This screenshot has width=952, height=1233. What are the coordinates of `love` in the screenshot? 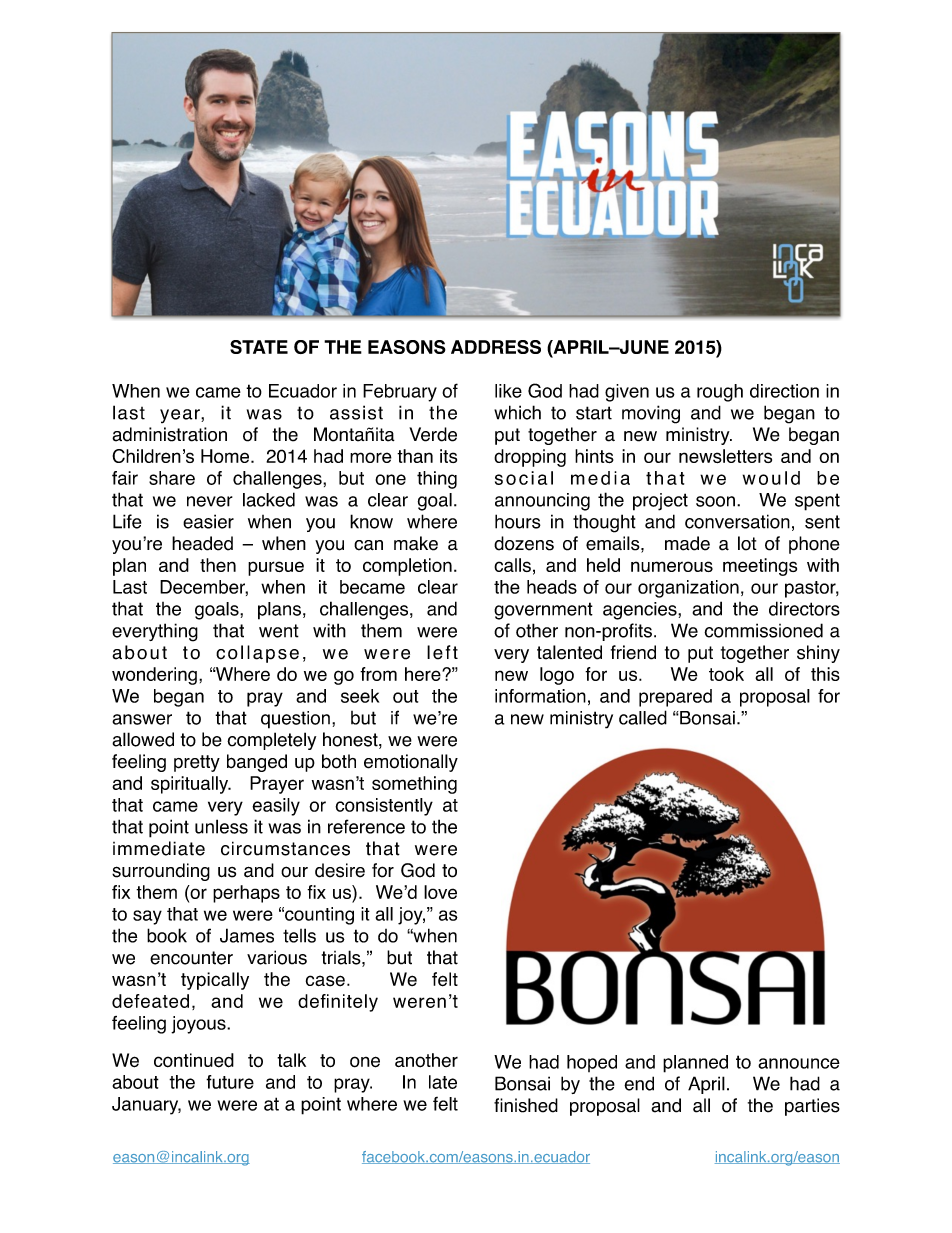 It's located at (440, 892).
